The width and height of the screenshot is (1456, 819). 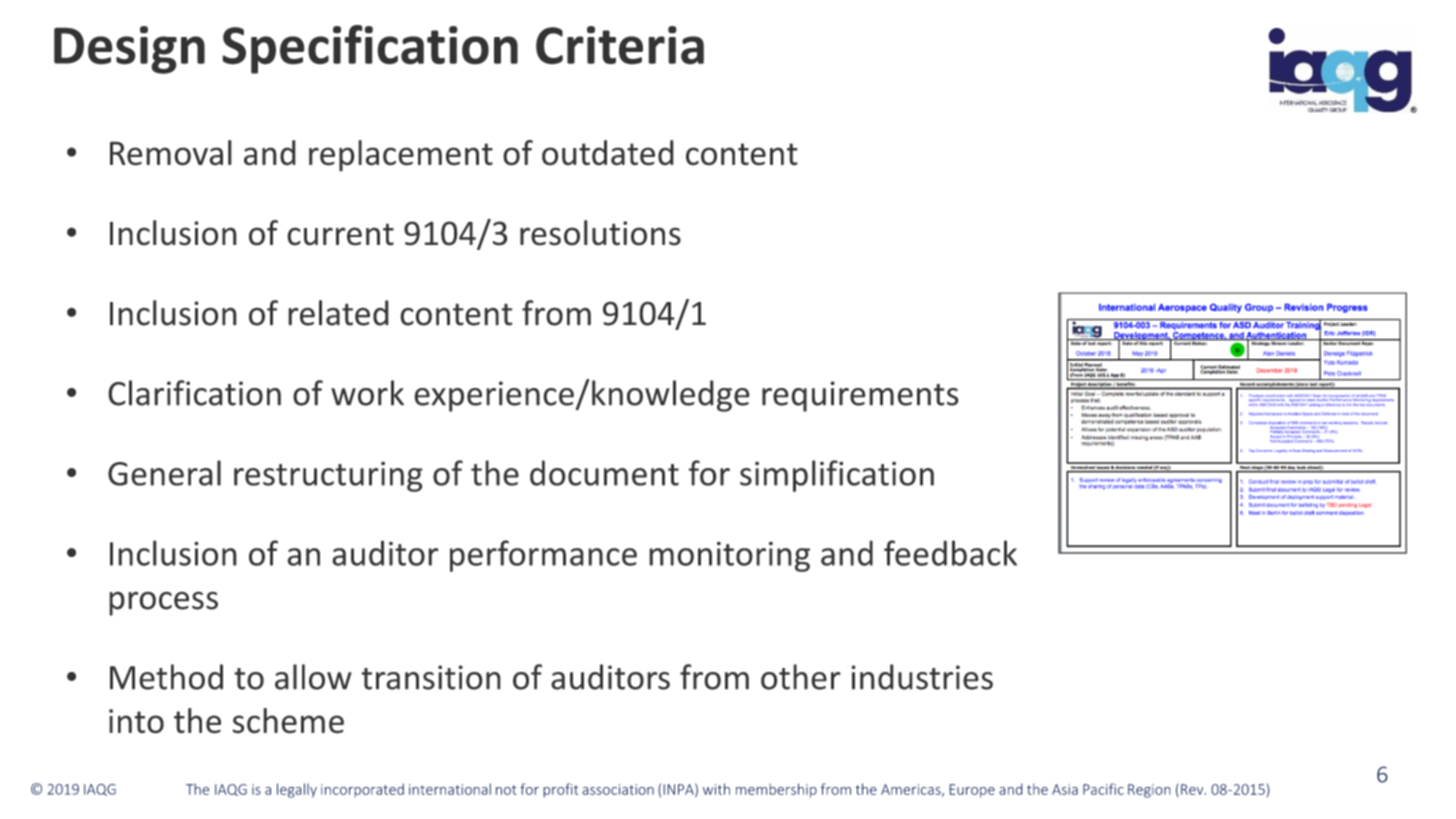 What do you see at coordinates (950, 553) in the screenshot?
I see `feedback` at bounding box center [950, 553].
